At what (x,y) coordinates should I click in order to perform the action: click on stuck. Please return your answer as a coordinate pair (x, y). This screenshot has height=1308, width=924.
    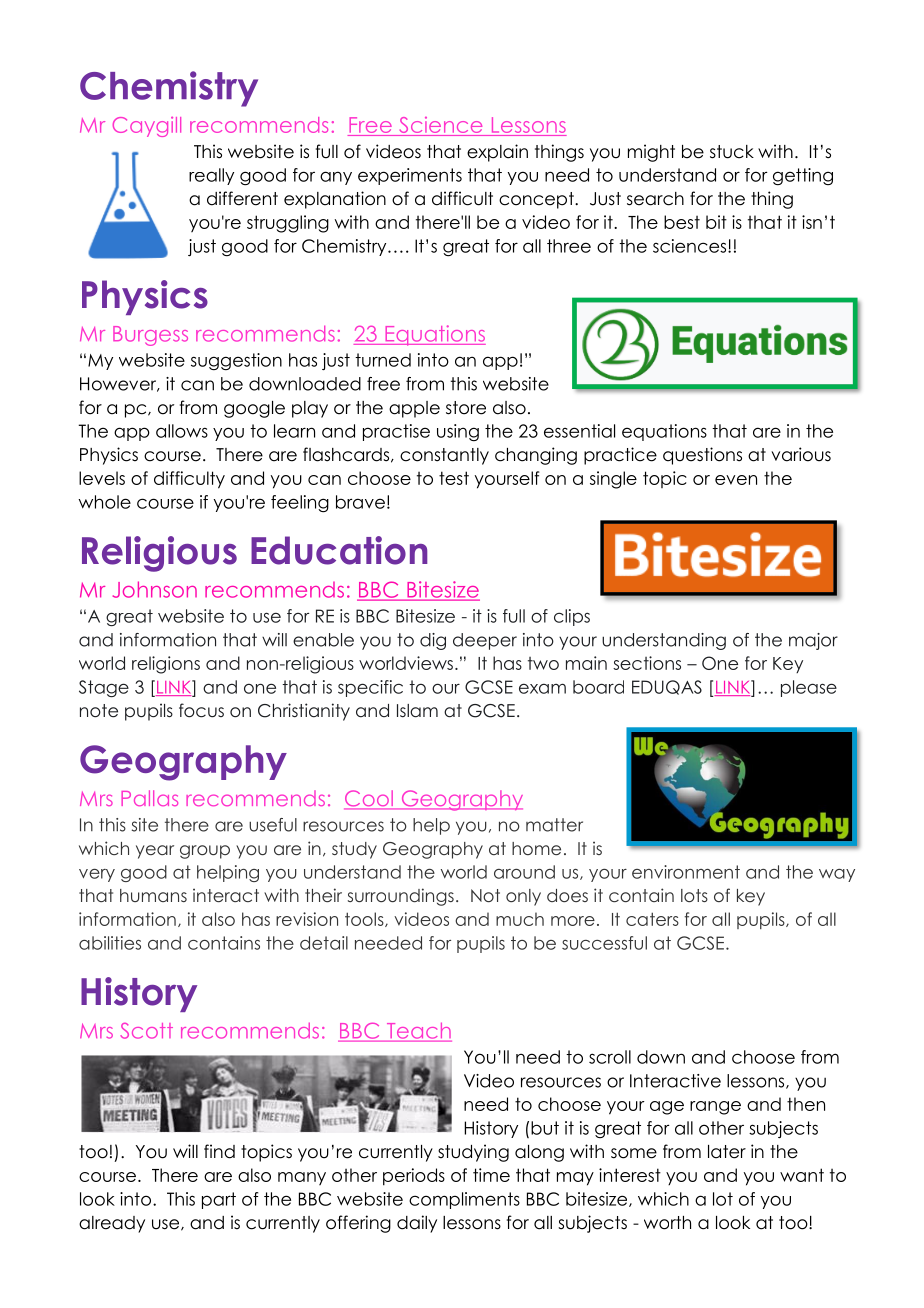
    Looking at the image, I should click on (732, 152).
